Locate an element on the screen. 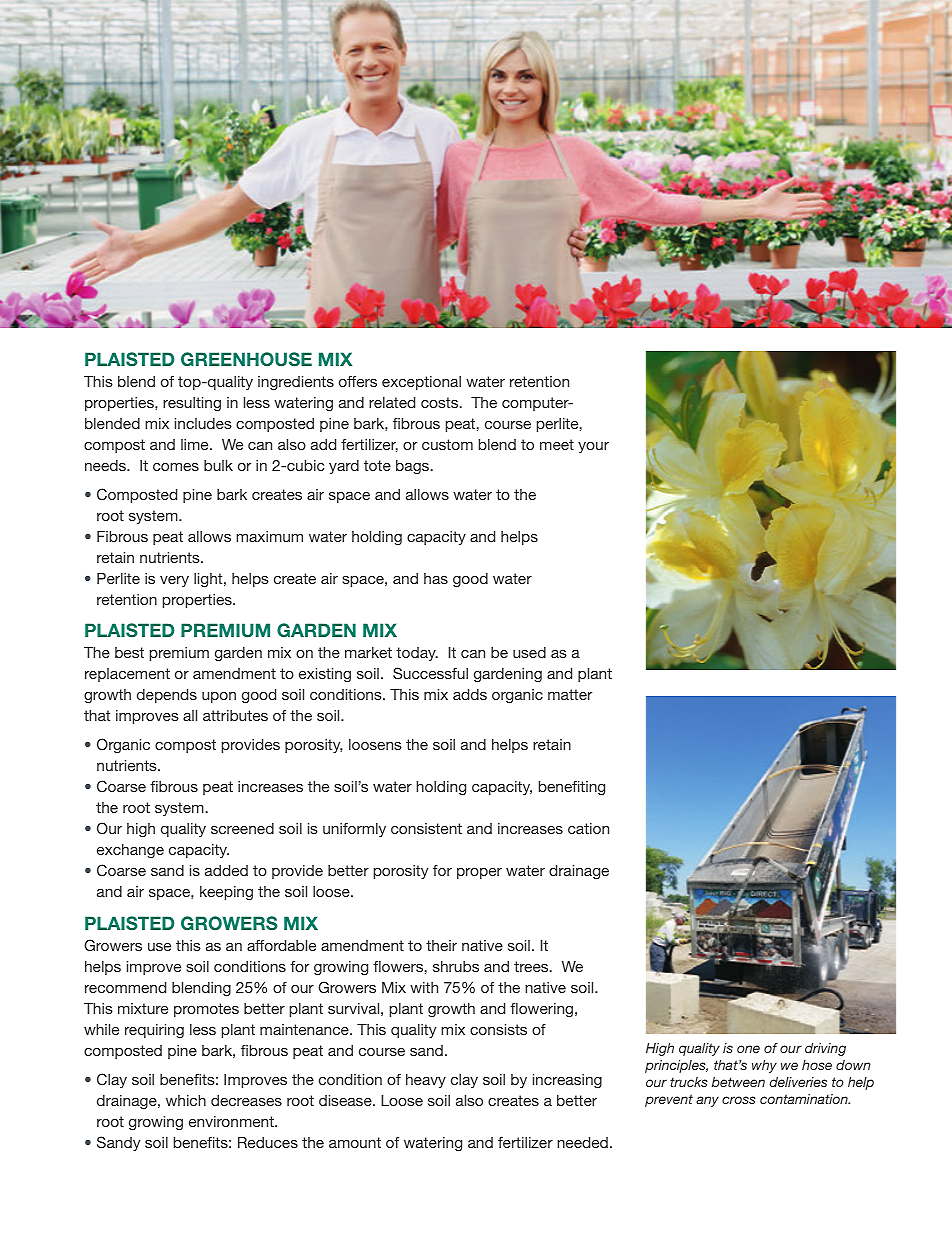 This screenshot has height=1233, width=952. cation is located at coordinates (588, 828).
